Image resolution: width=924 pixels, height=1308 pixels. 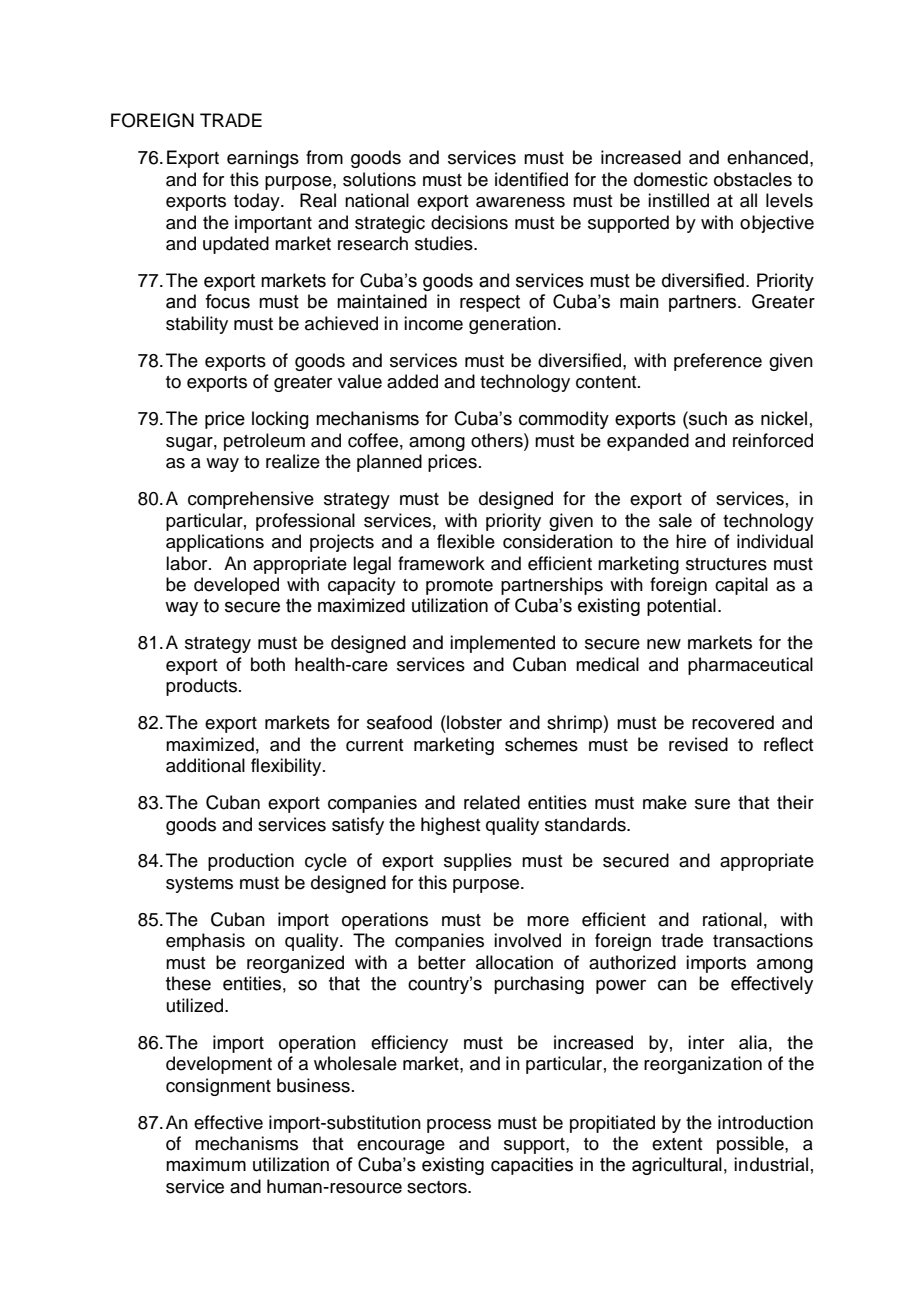 What do you see at coordinates (466, 541) in the document?
I see `flexible` at bounding box center [466, 541].
